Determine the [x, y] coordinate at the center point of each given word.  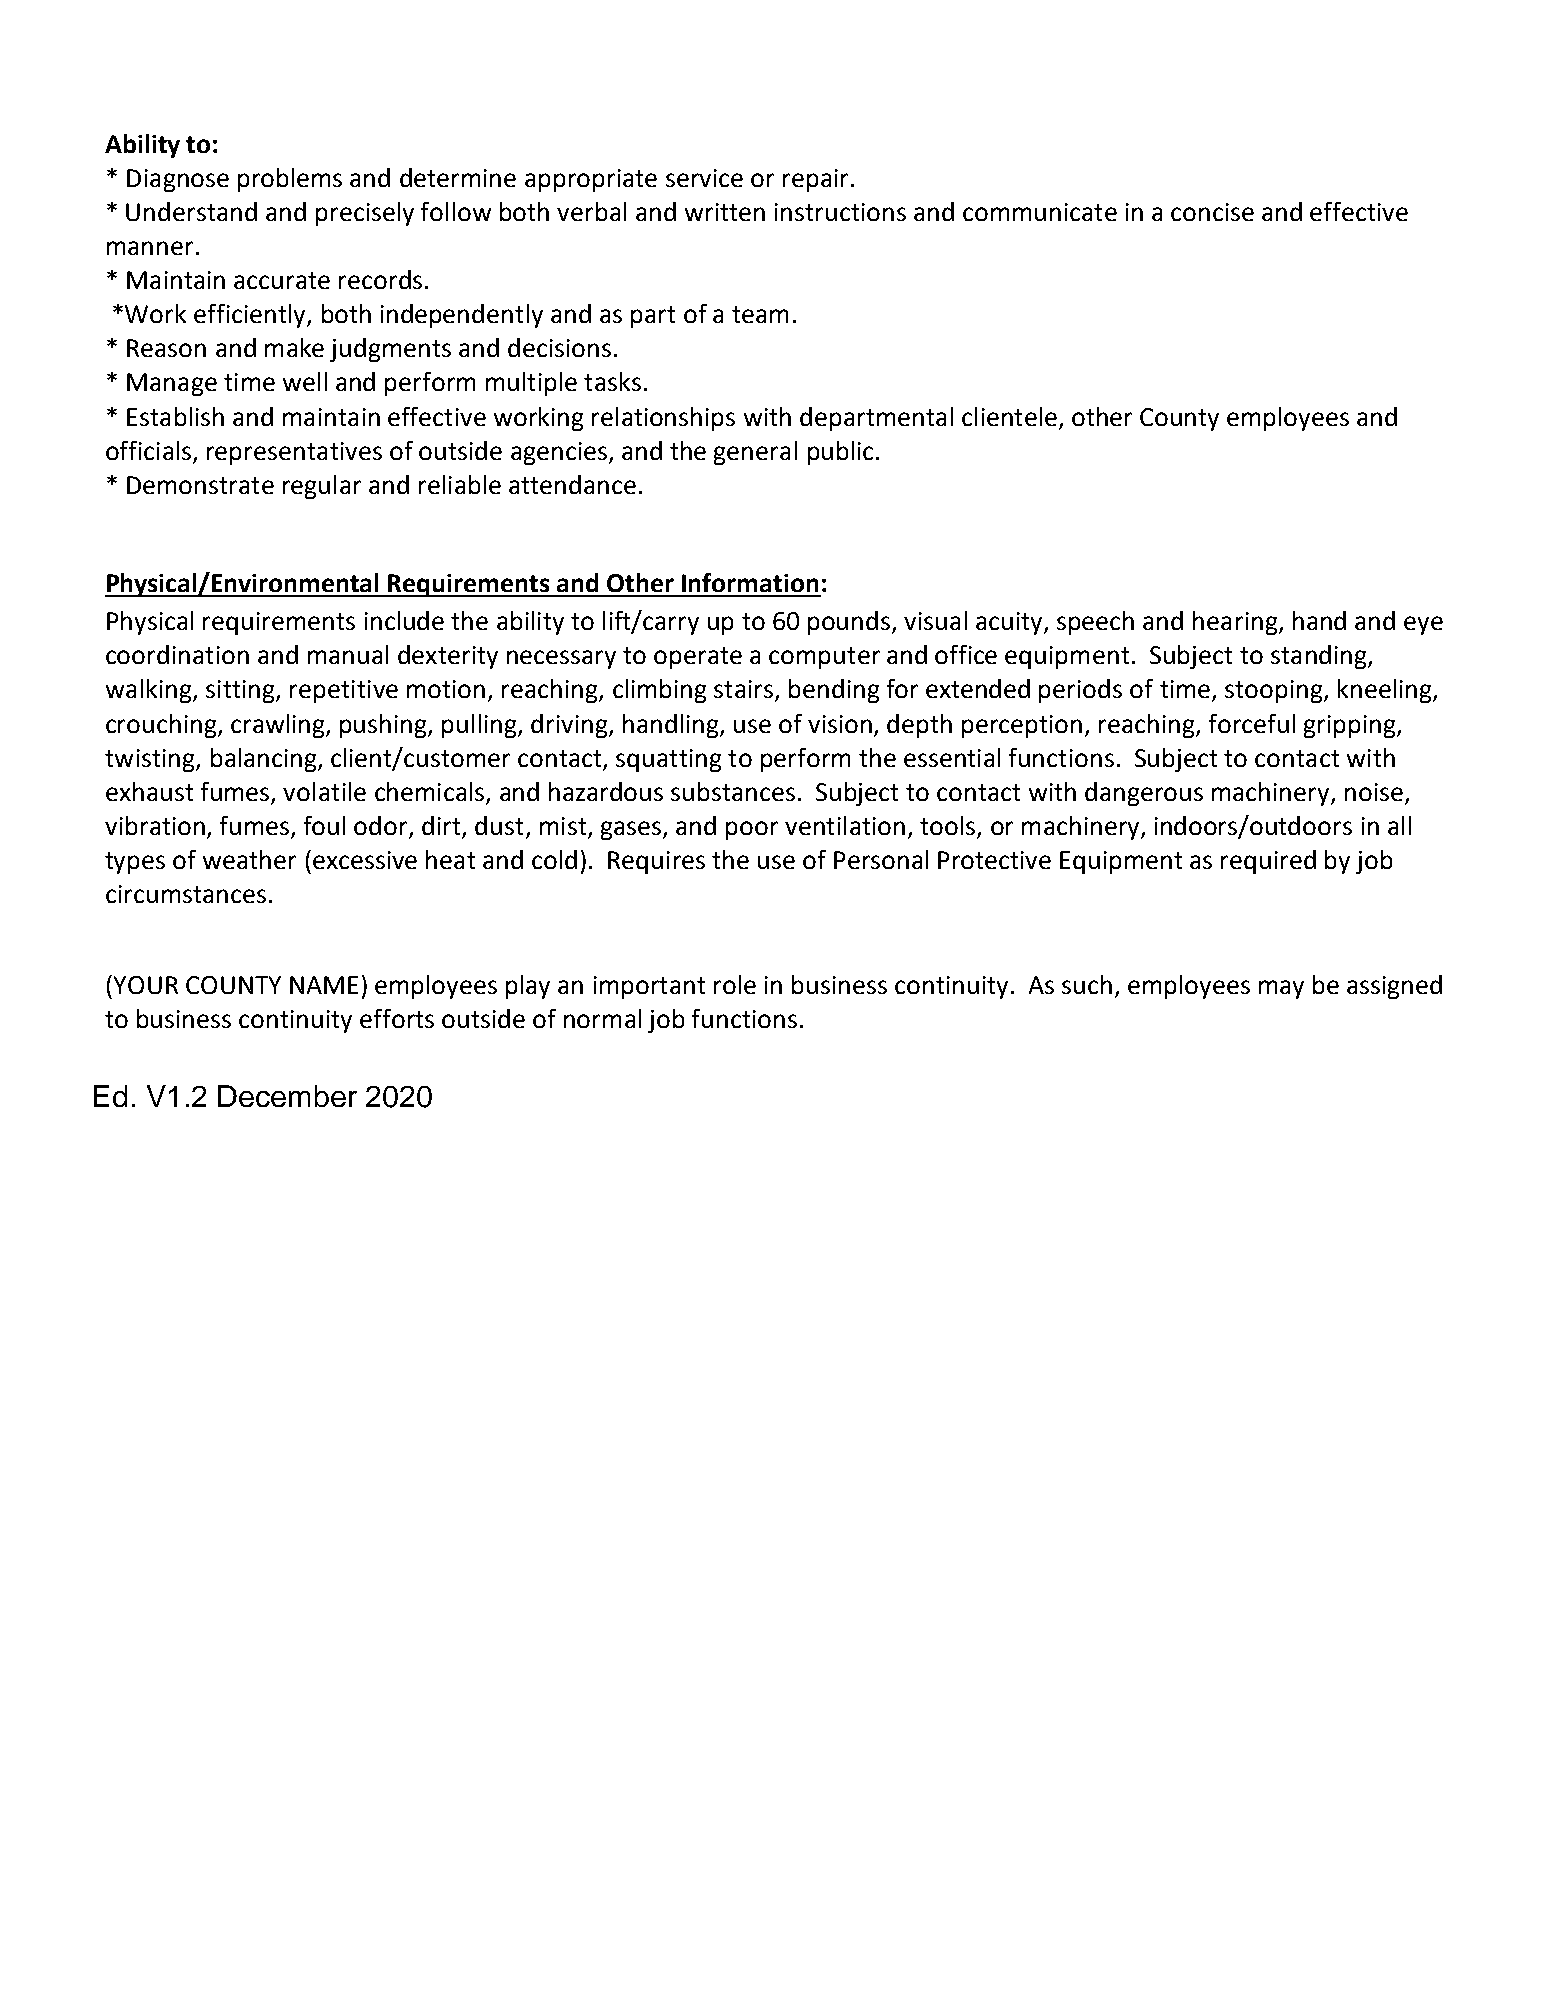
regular [322, 487]
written [725, 212]
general [755, 453]
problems [290, 180]
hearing [1235, 623]
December [287, 1096]
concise [1212, 212]
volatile [324, 791]
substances [733, 791]
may [1281, 989]
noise [1374, 792]
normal [602, 1018]
